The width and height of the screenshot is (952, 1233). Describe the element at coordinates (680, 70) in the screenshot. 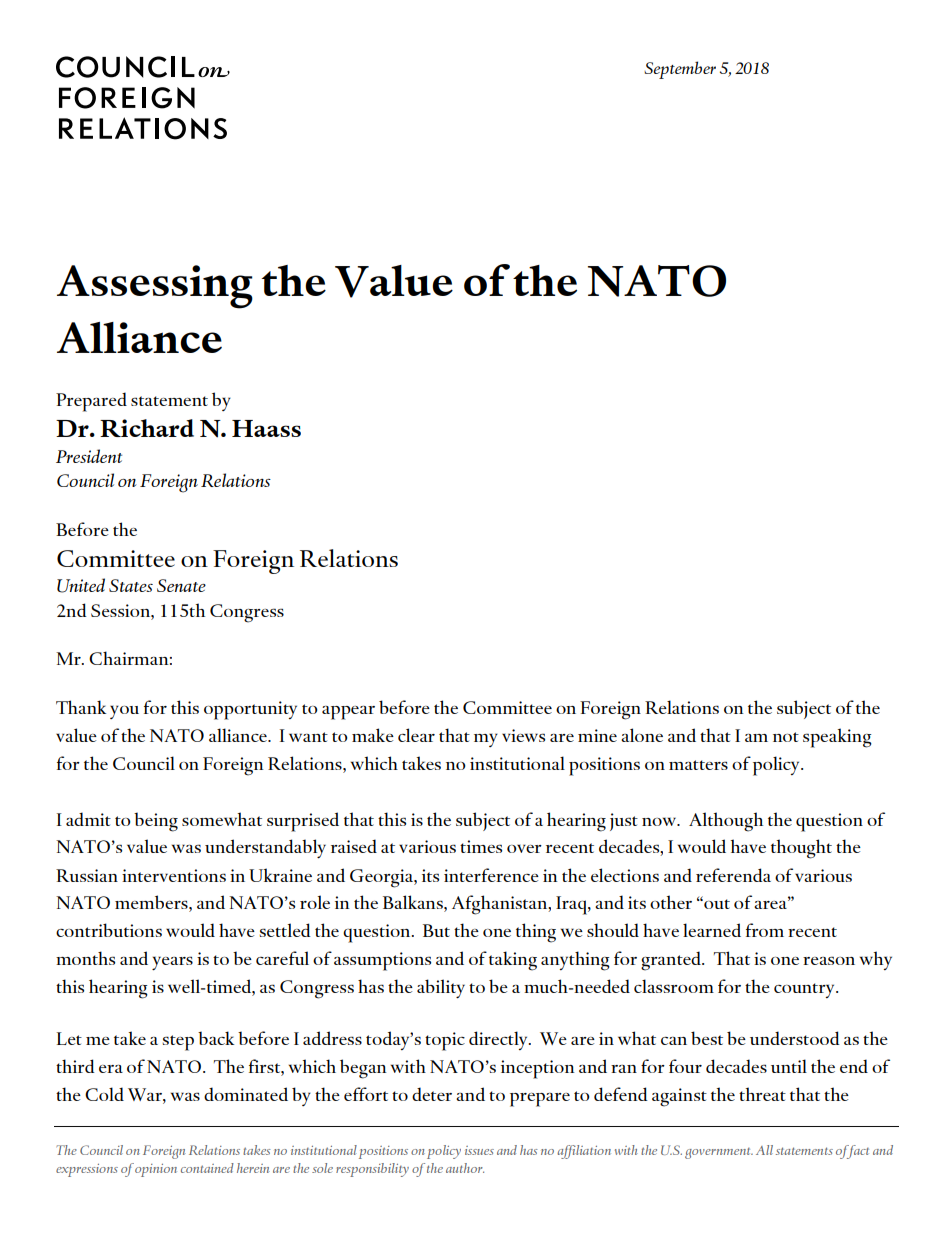

I see `September` at that location.
